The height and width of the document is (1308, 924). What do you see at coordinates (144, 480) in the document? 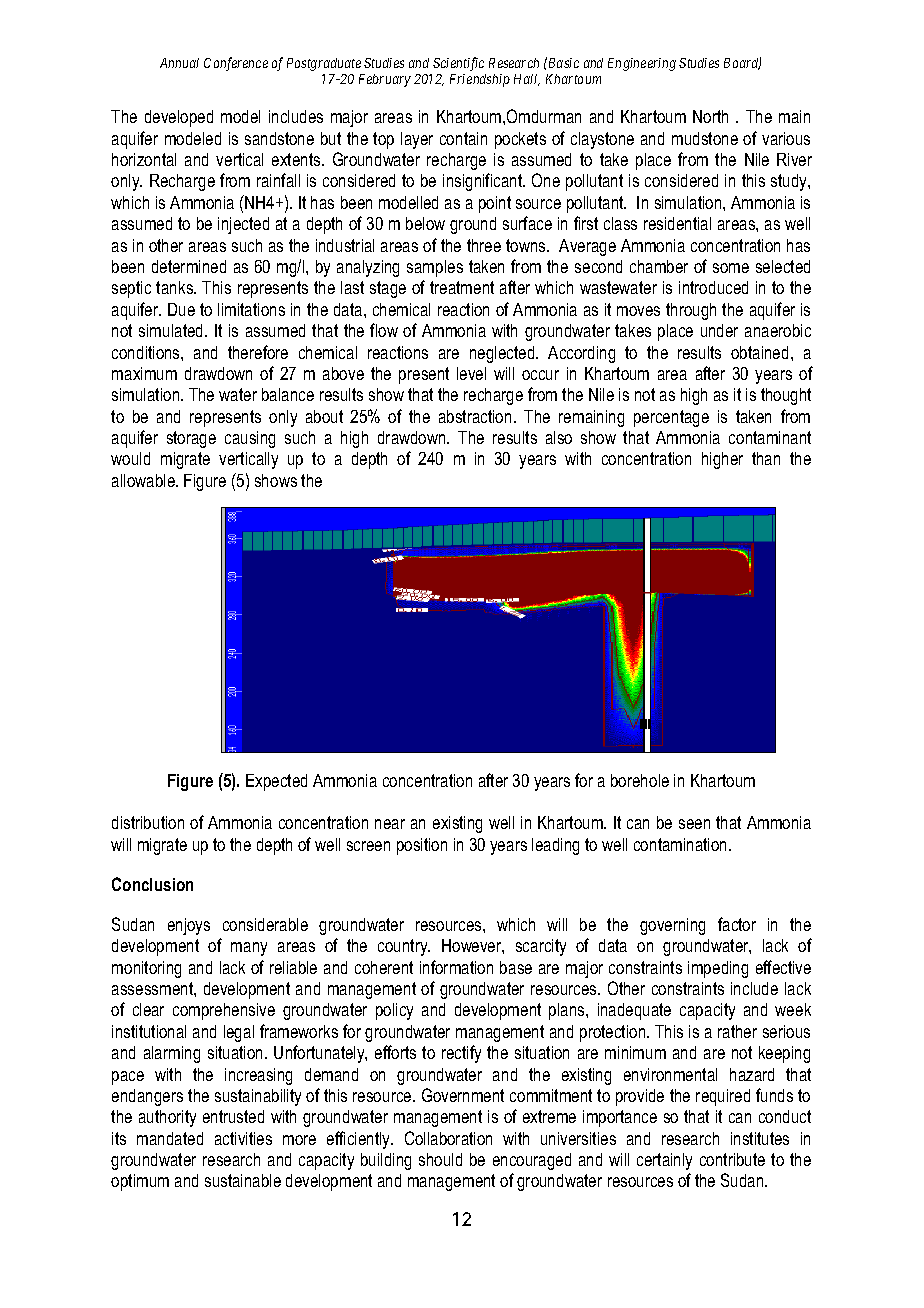
I see `allowable` at bounding box center [144, 480].
